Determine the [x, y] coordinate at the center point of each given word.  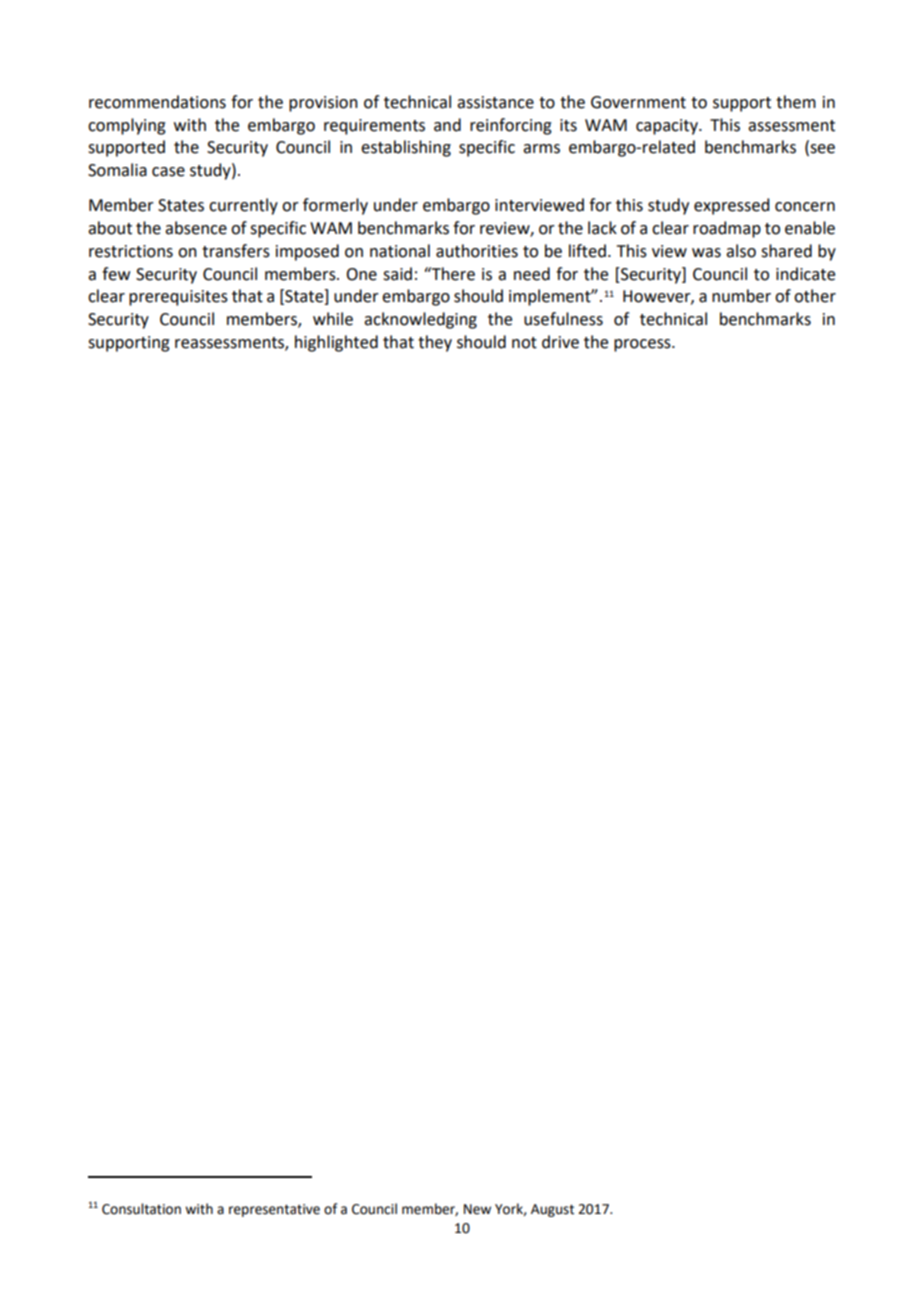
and [447, 125]
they [435, 343]
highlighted [336, 343]
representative [274, 1210]
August [552, 1210]
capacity [668, 127]
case [168, 172]
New [477, 1209]
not [524, 343]
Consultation [141, 1209]
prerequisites [178, 298]
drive [560, 342]
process [643, 345]
